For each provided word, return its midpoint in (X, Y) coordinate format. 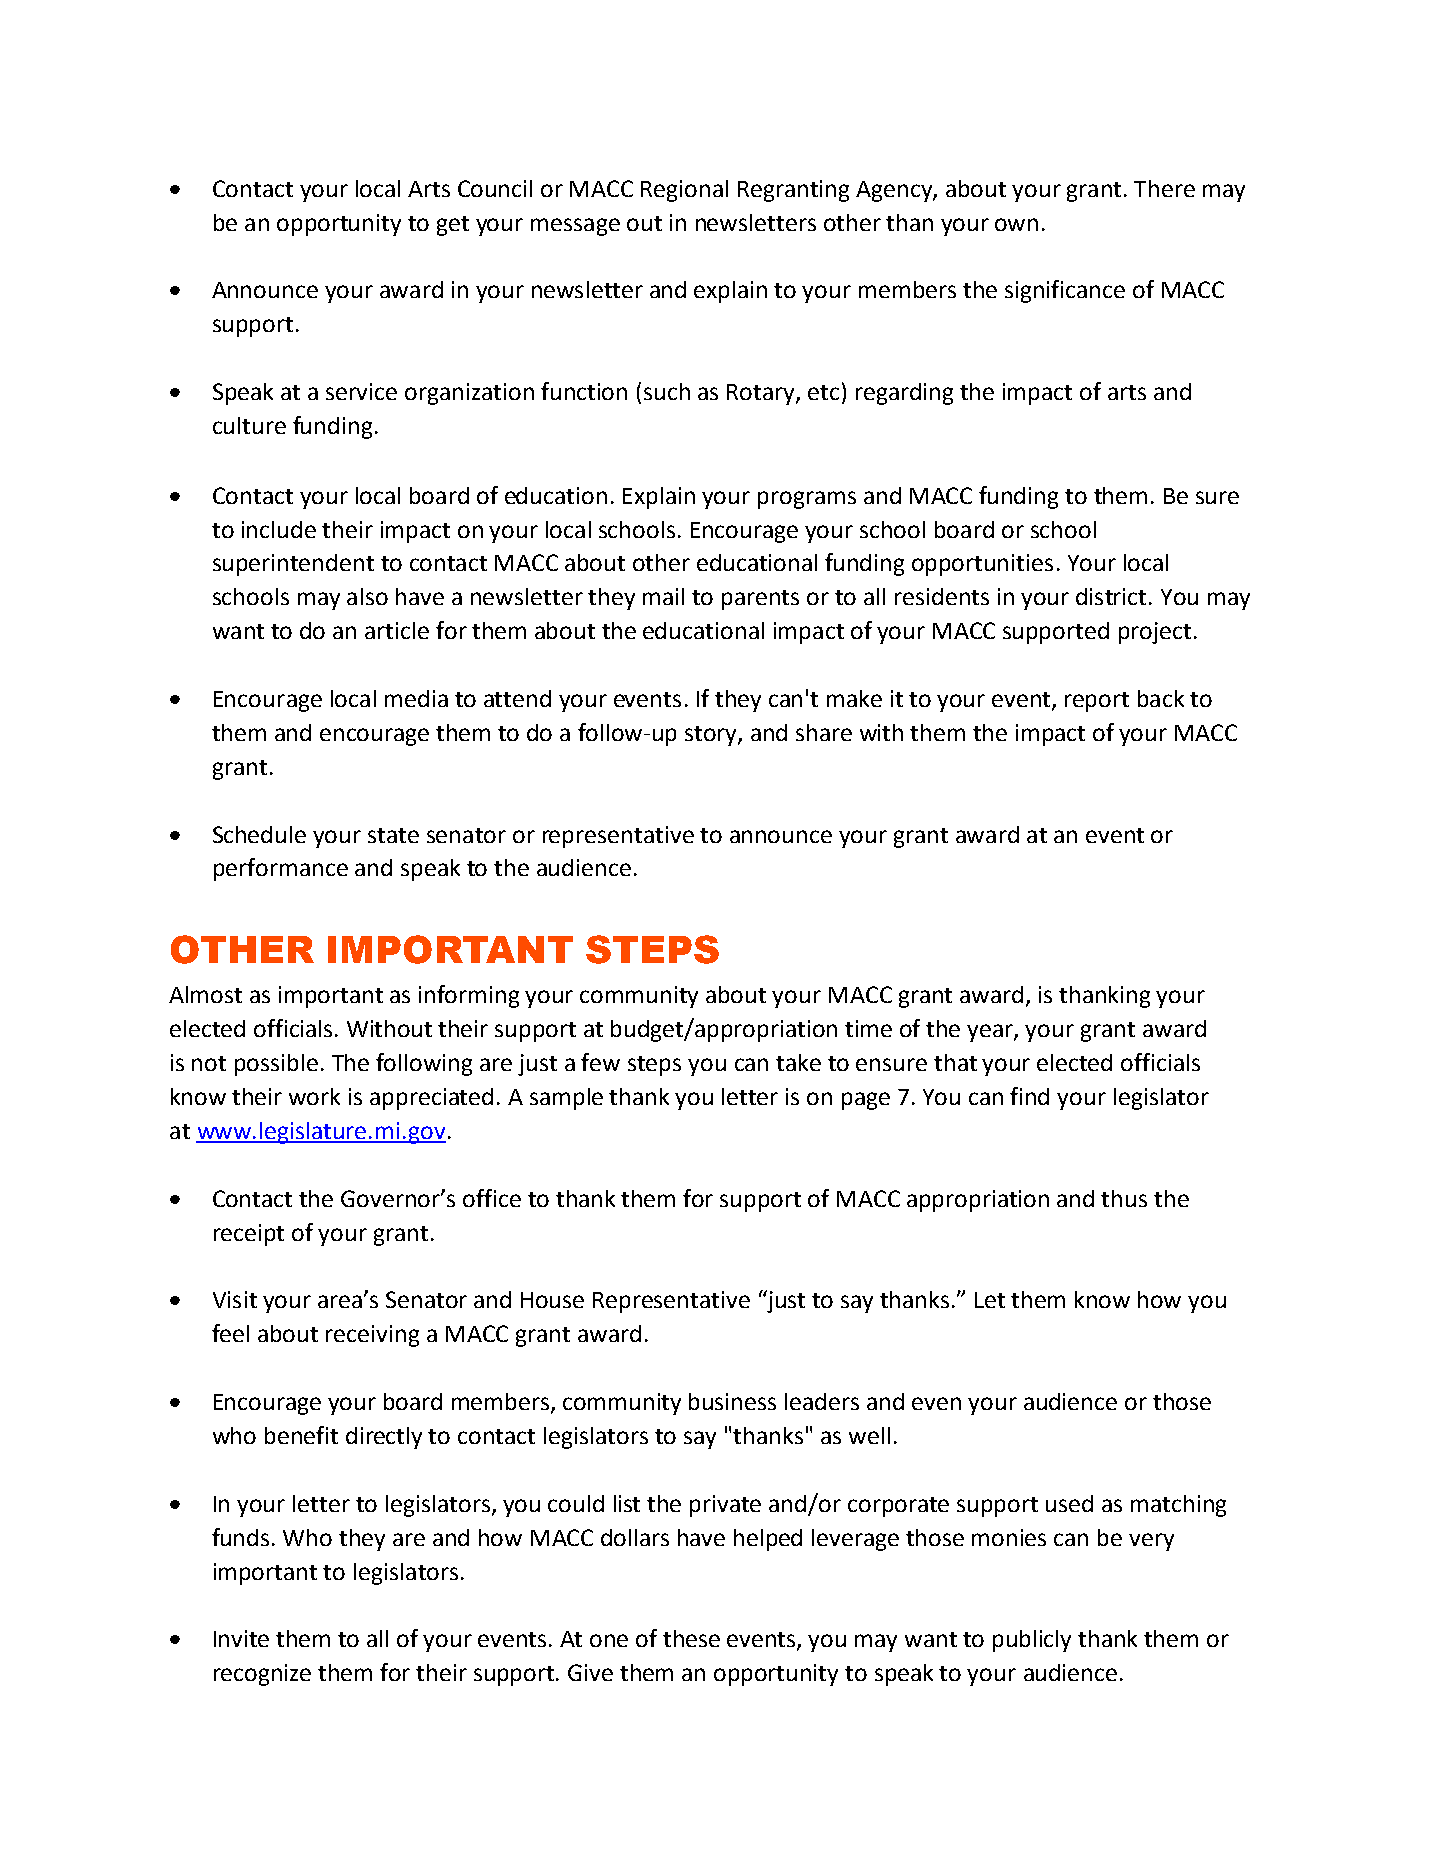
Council (495, 188)
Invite (241, 1638)
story (712, 736)
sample (566, 1099)
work (314, 1096)
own (1016, 224)
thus (1124, 1198)
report (1097, 702)
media (416, 698)
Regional (684, 191)
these (691, 1638)
